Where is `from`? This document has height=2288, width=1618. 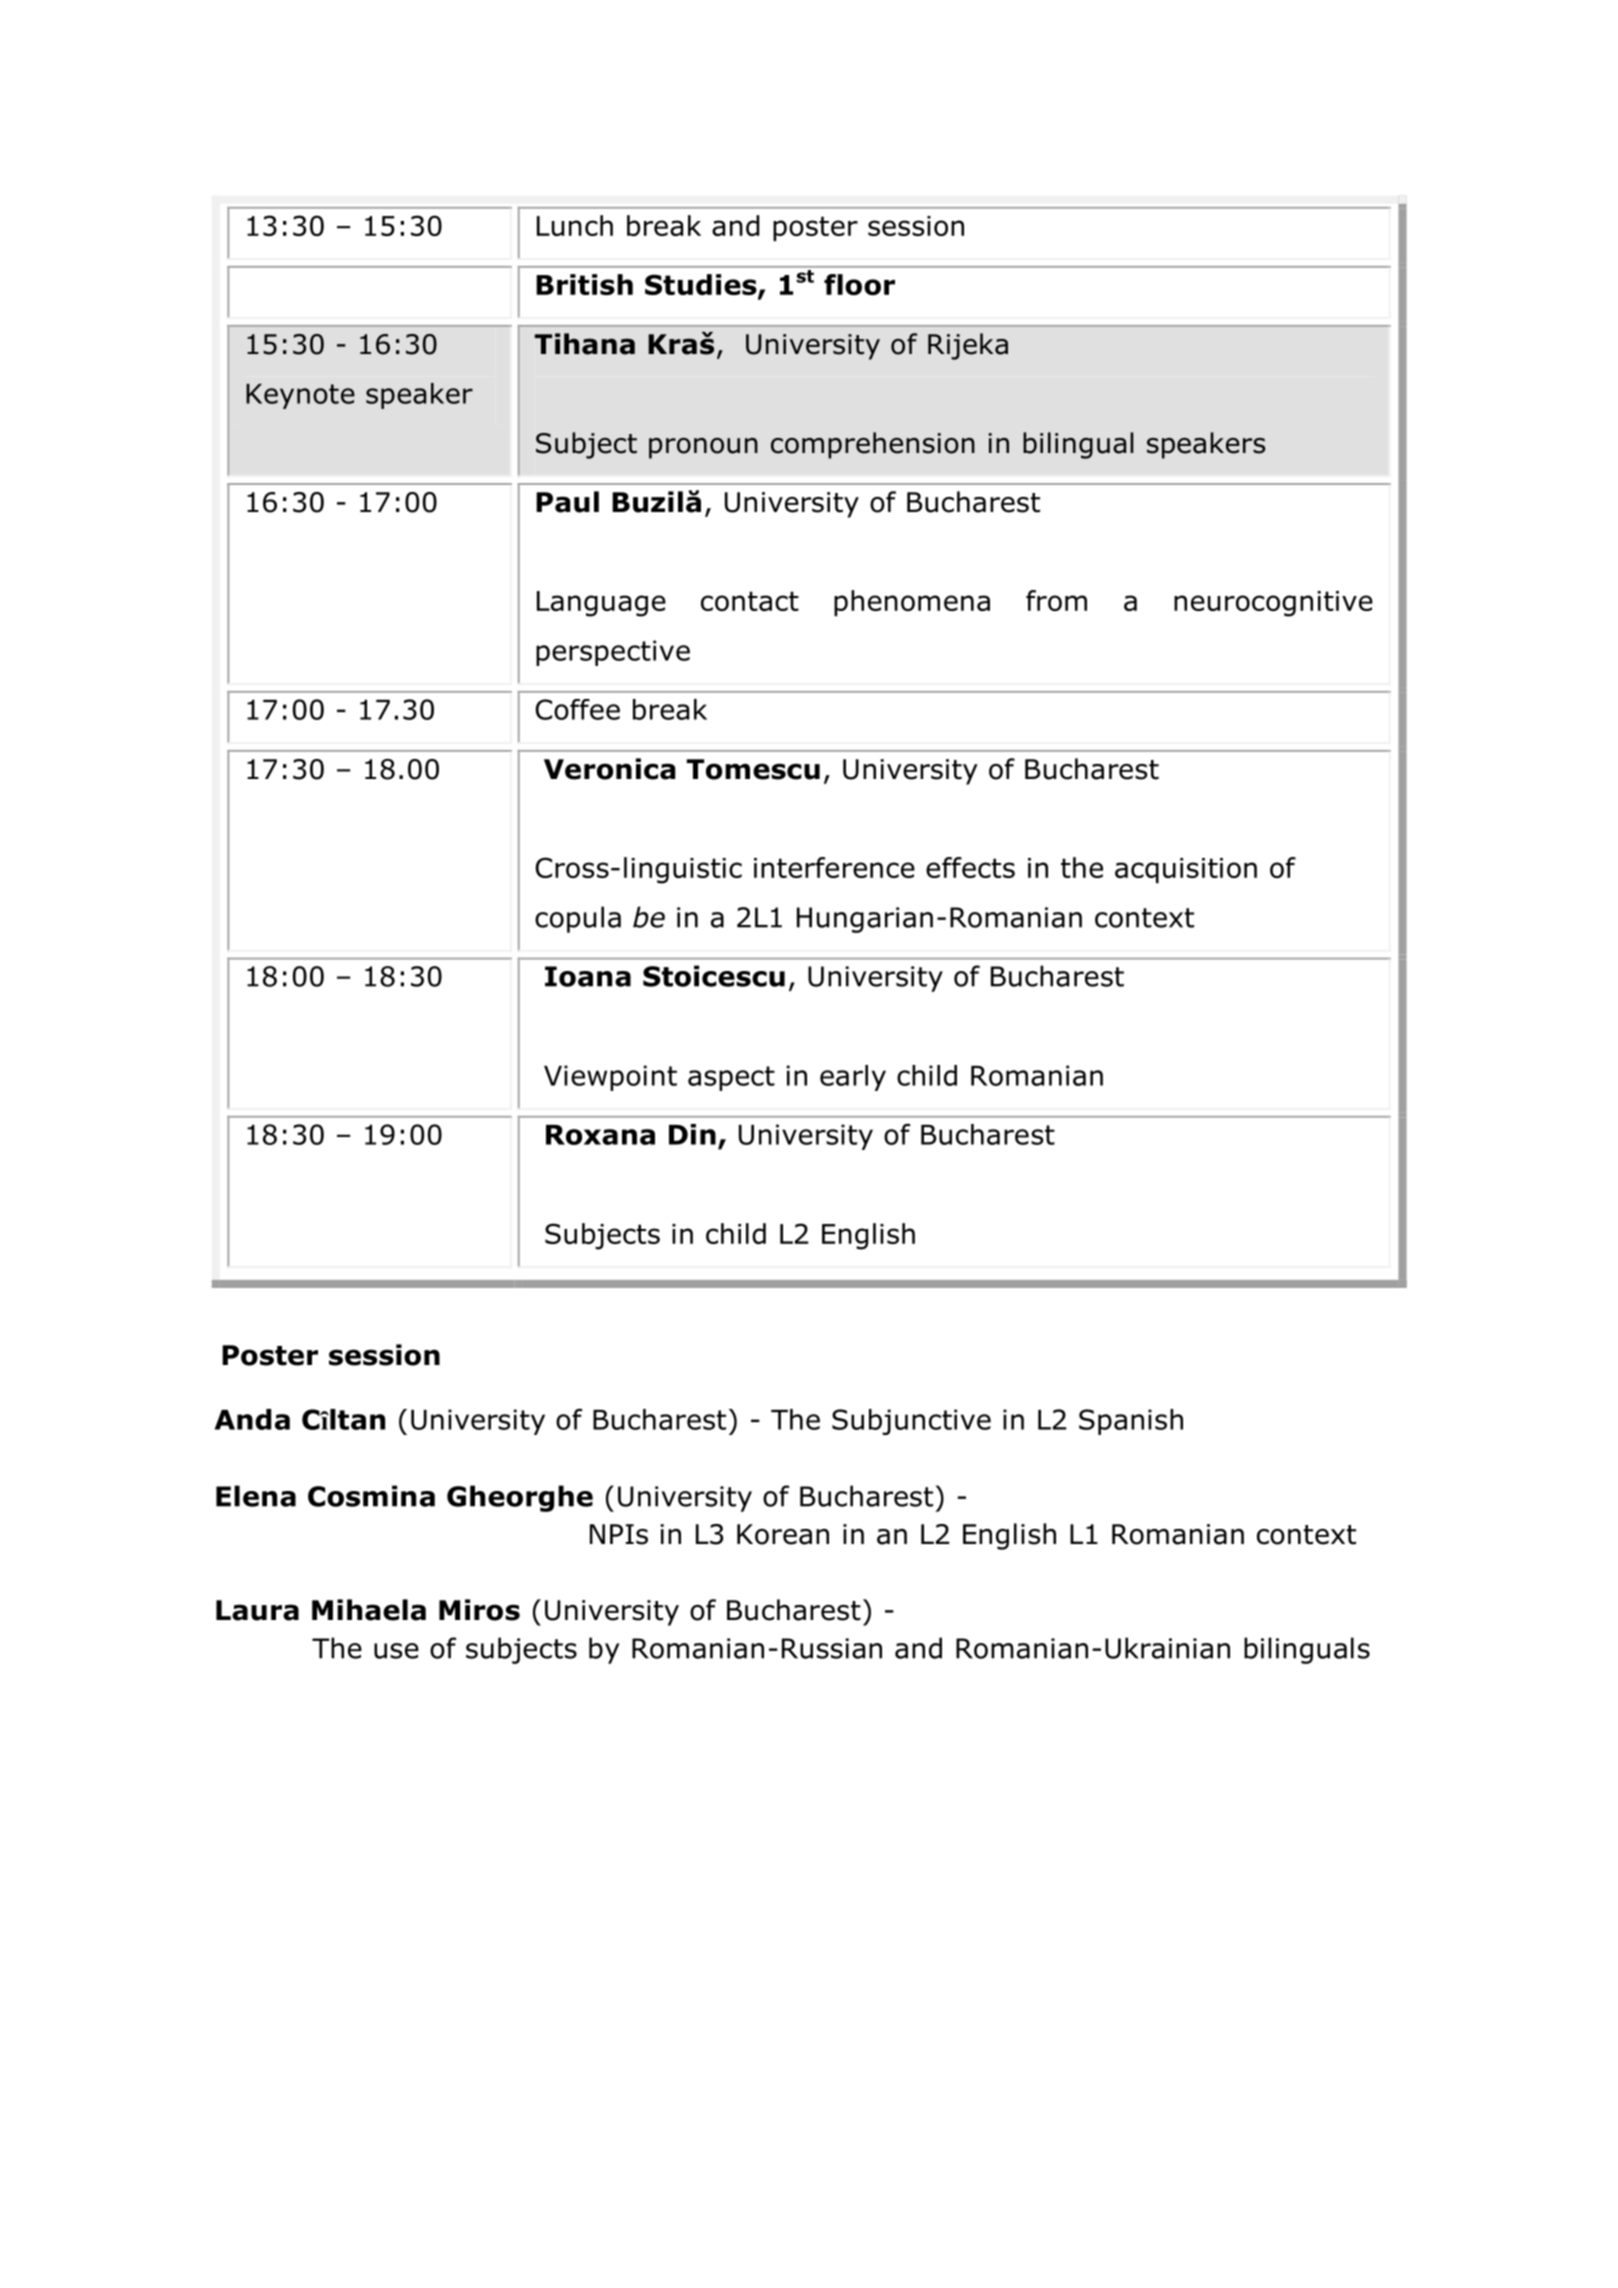
from is located at coordinates (1056, 600).
